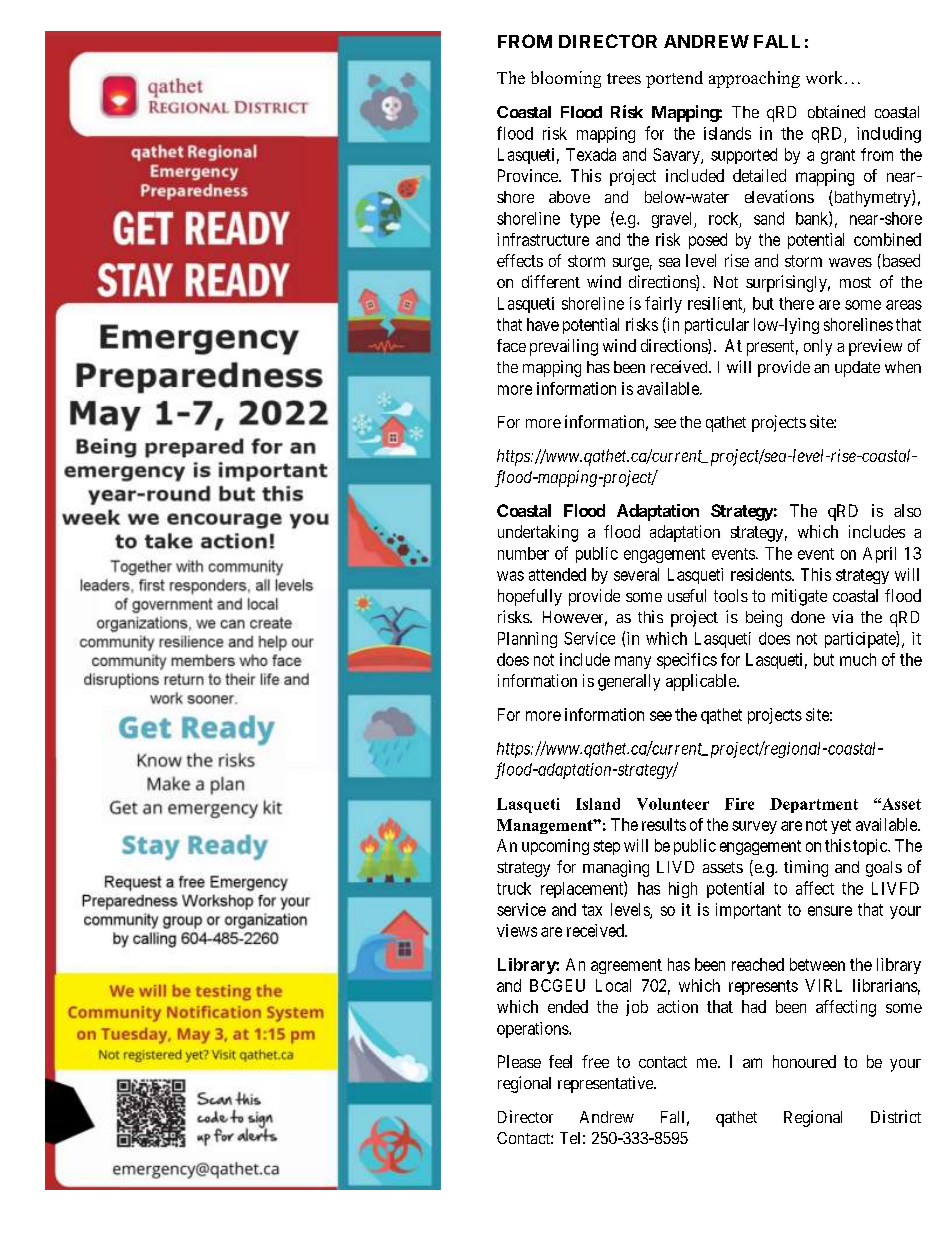 The image size is (952, 1233). Describe the element at coordinates (530, 597) in the image. I see `hopefully` at that location.
